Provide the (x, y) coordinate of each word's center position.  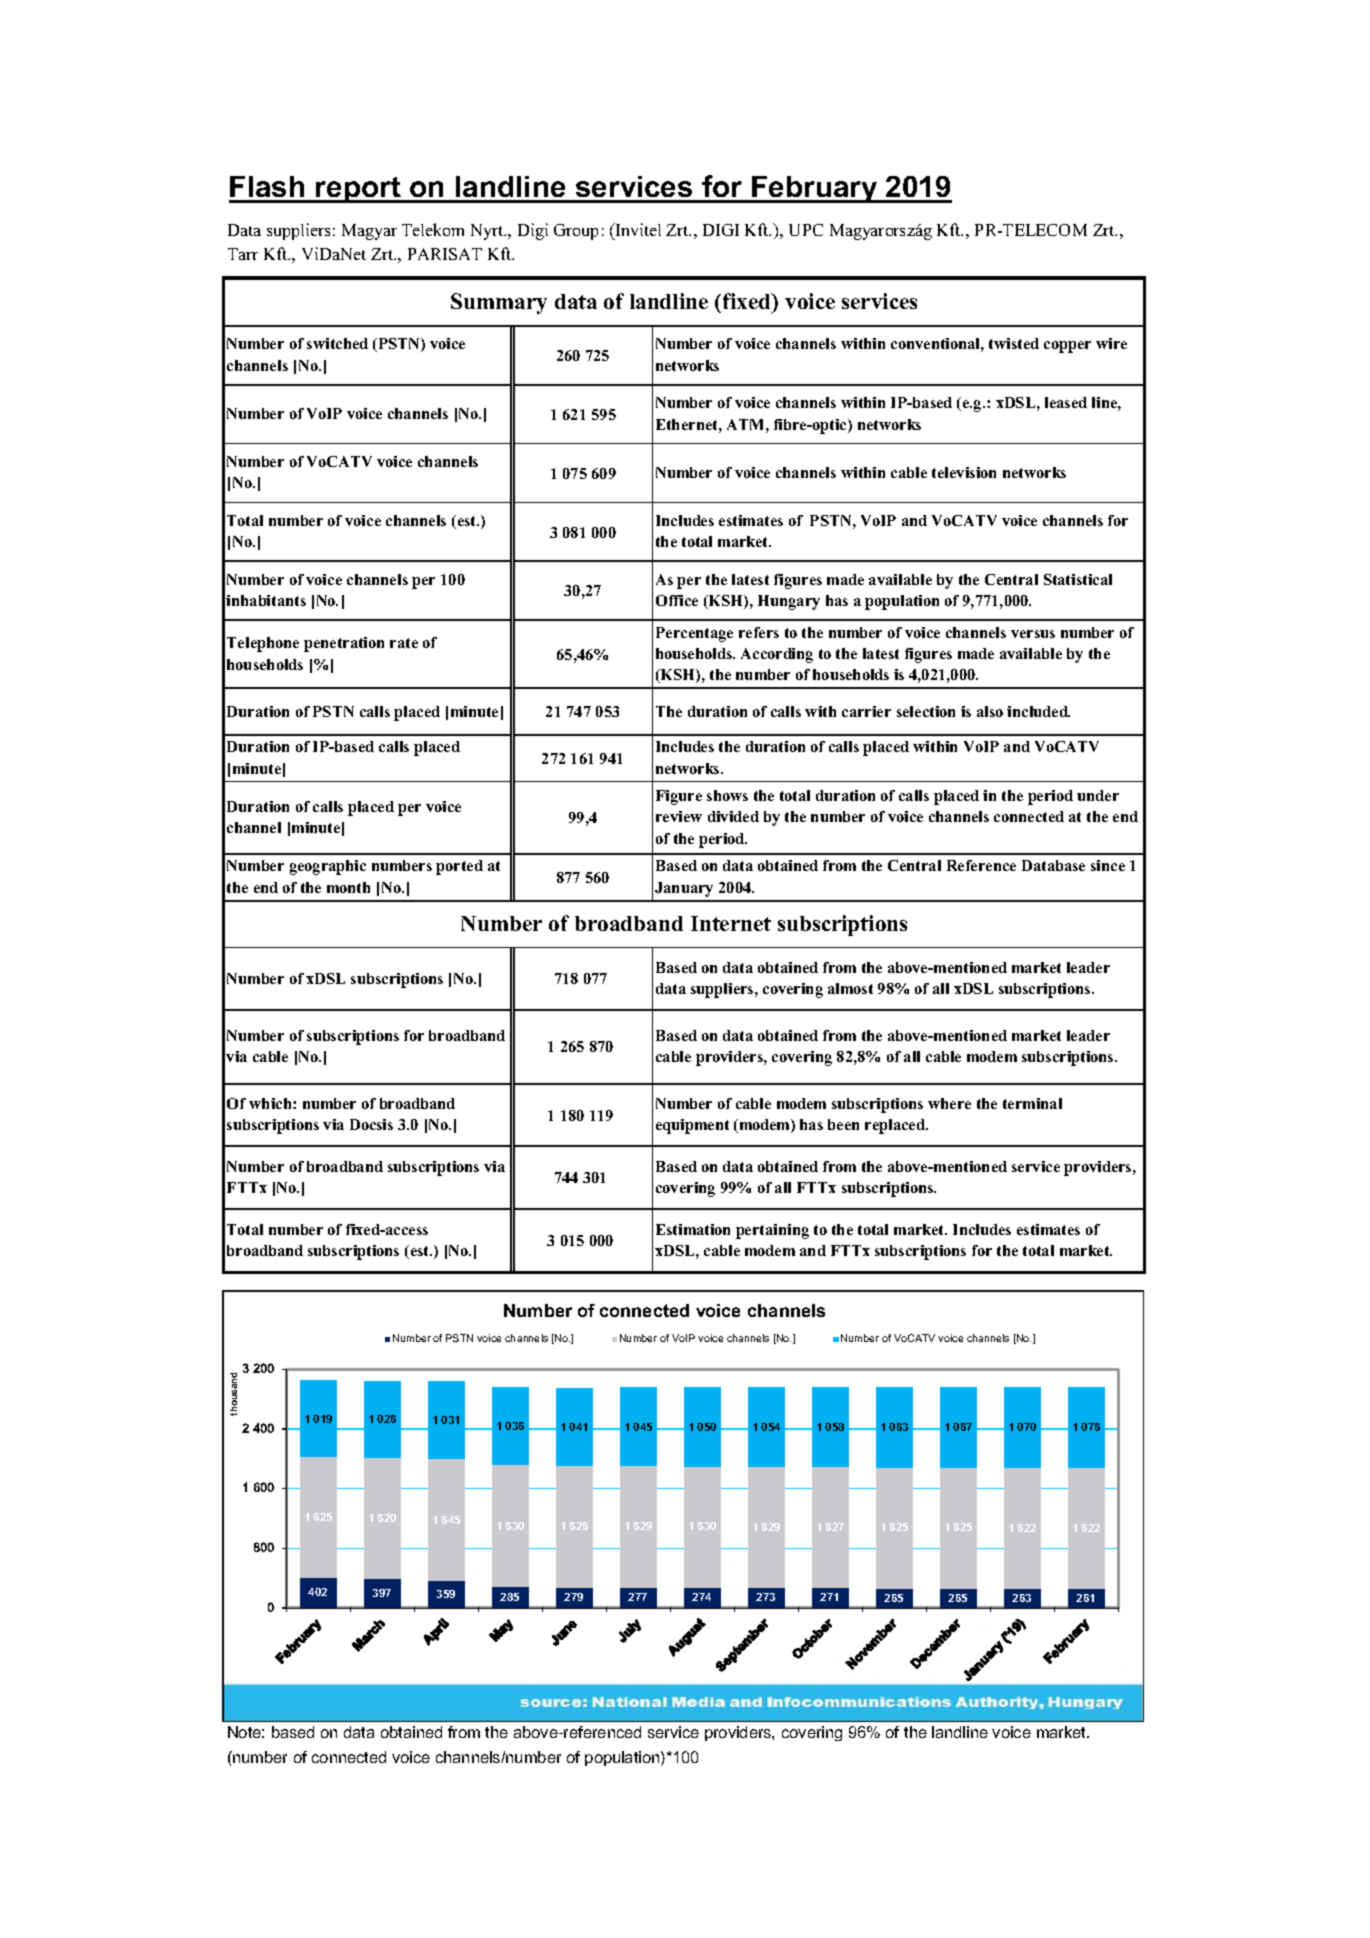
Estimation (693, 1229)
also (990, 711)
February (815, 189)
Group (576, 232)
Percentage (694, 634)
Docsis (371, 1124)
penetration (344, 644)
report (358, 190)
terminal (1032, 1103)
